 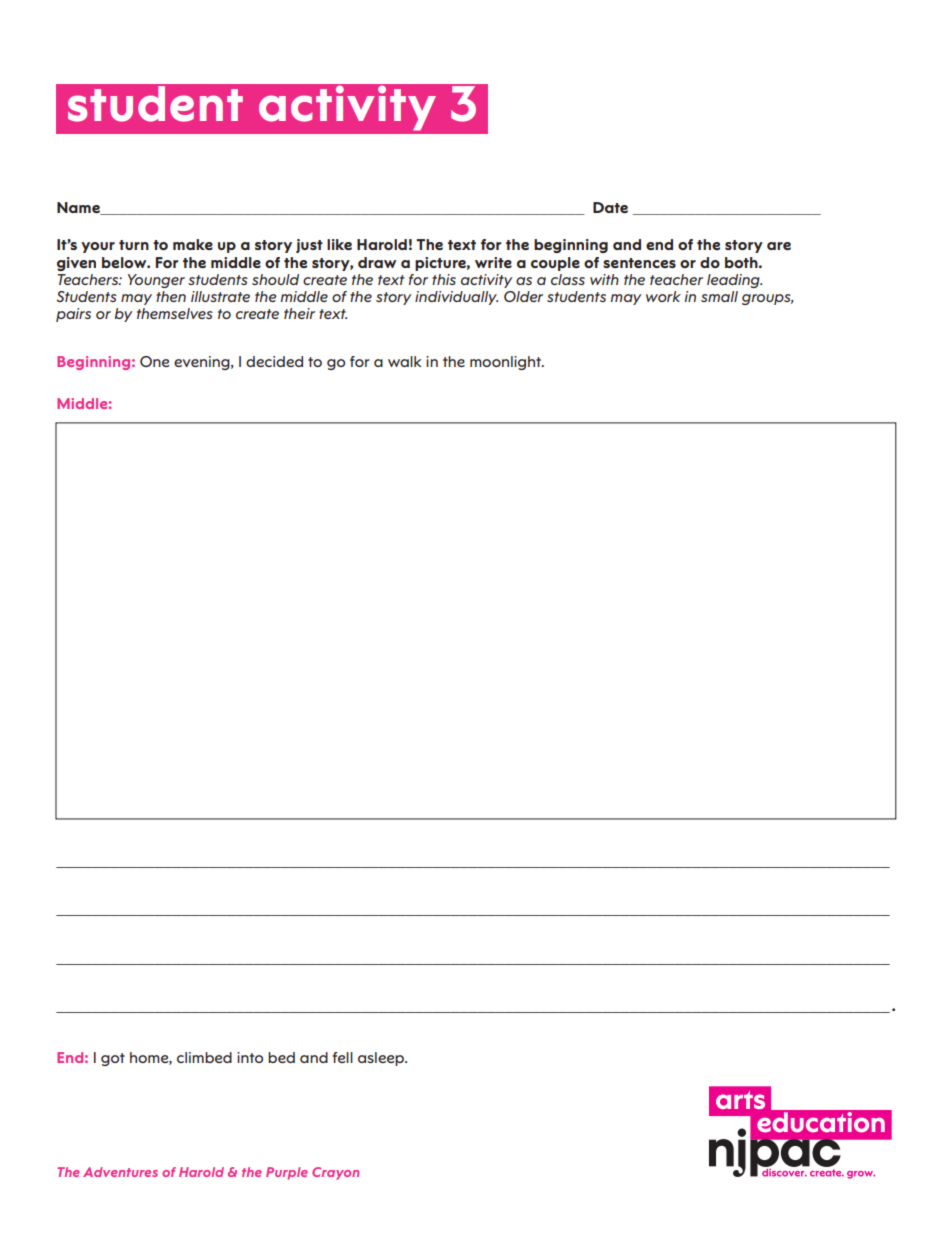 What do you see at coordinates (154, 361) in the image?
I see `One` at bounding box center [154, 361].
